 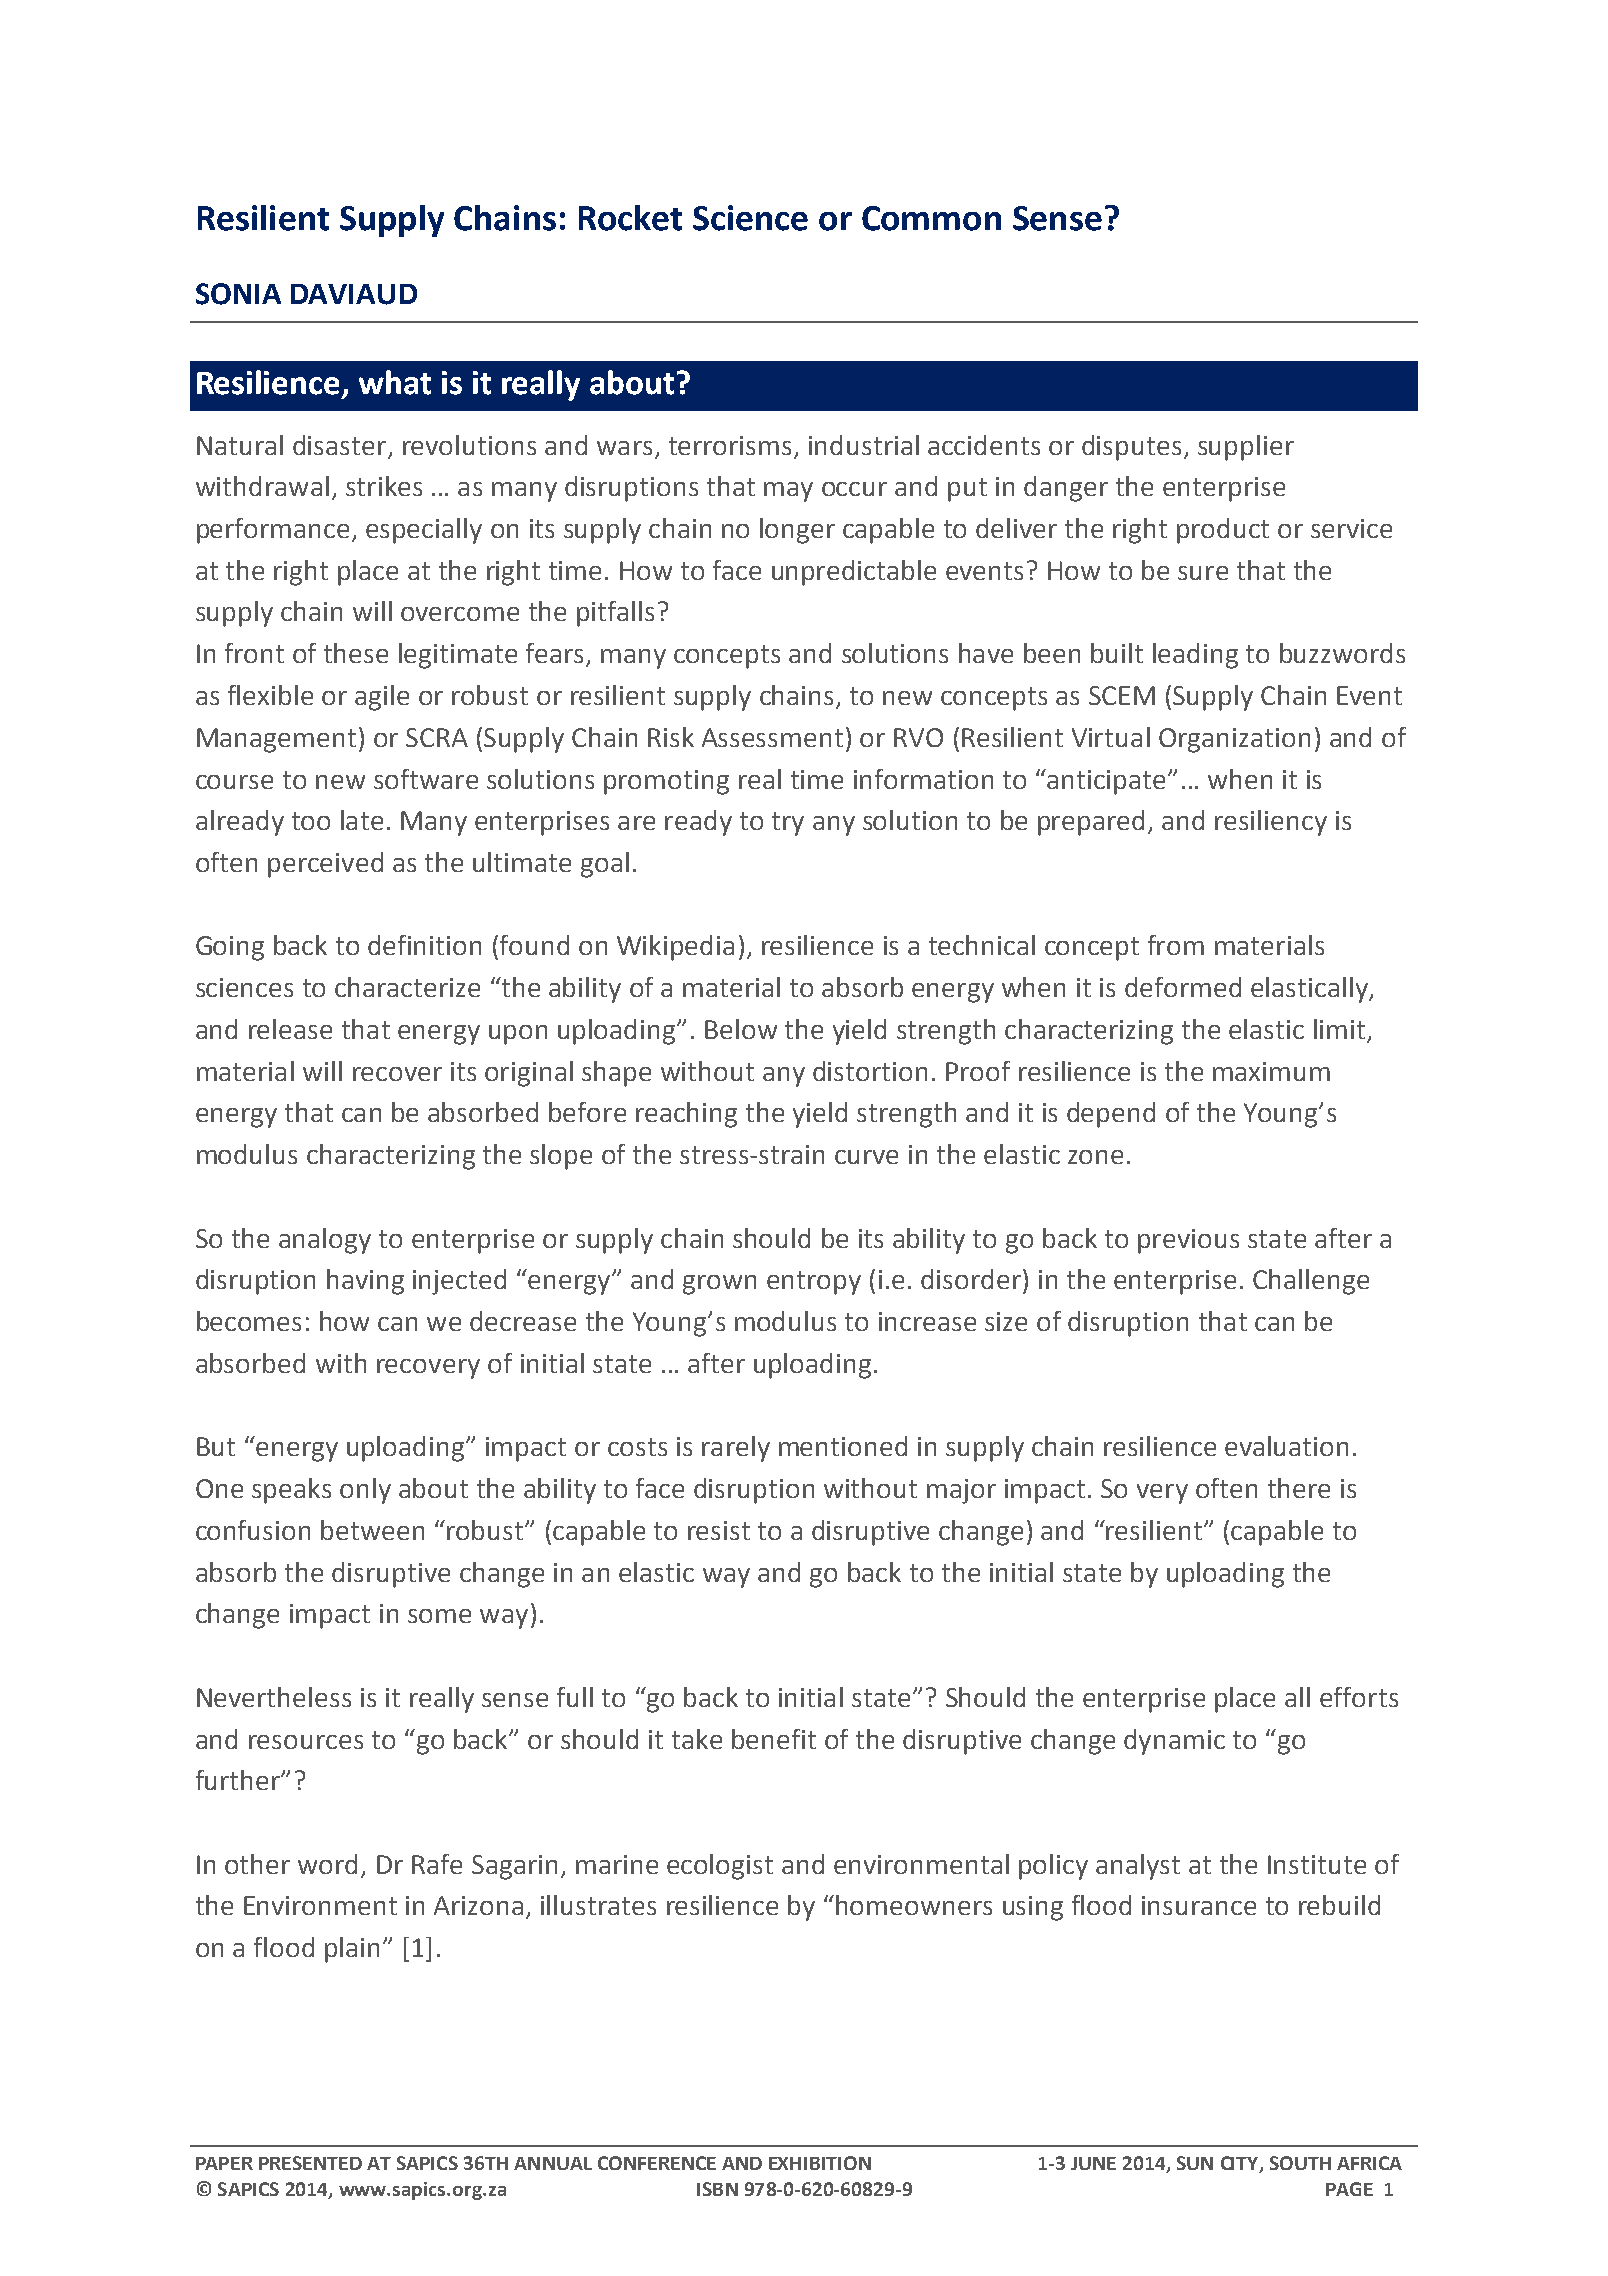 I want to click on SONIA, so click(x=238, y=294).
